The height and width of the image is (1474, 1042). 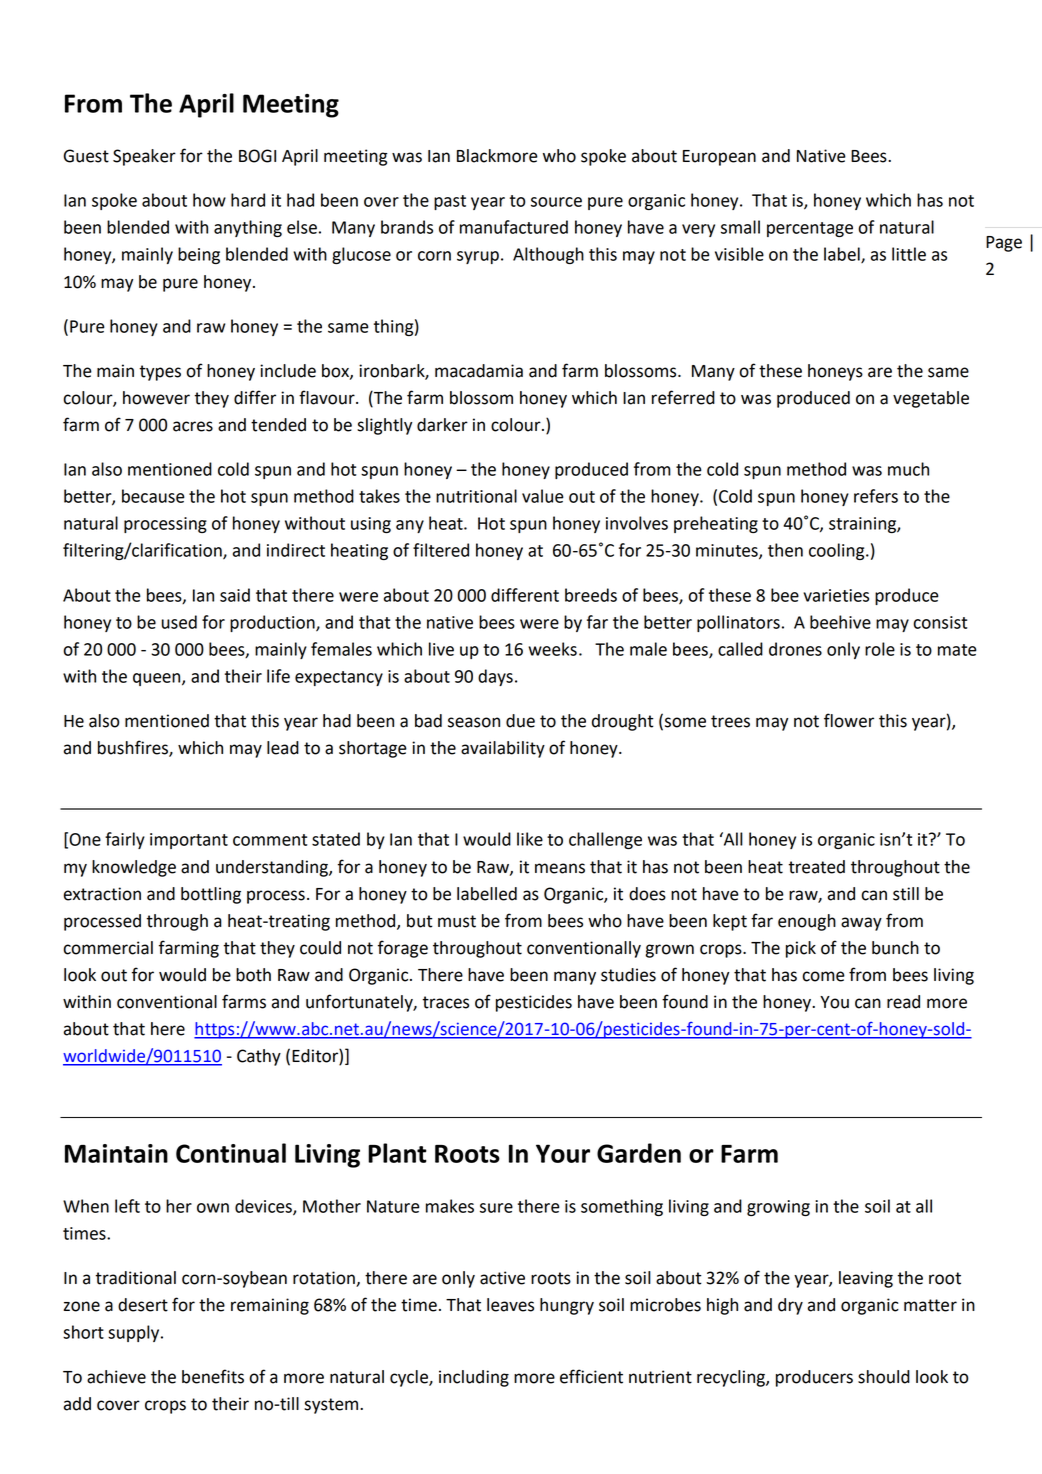 I want to click on darker, so click(x=442, y=425).
